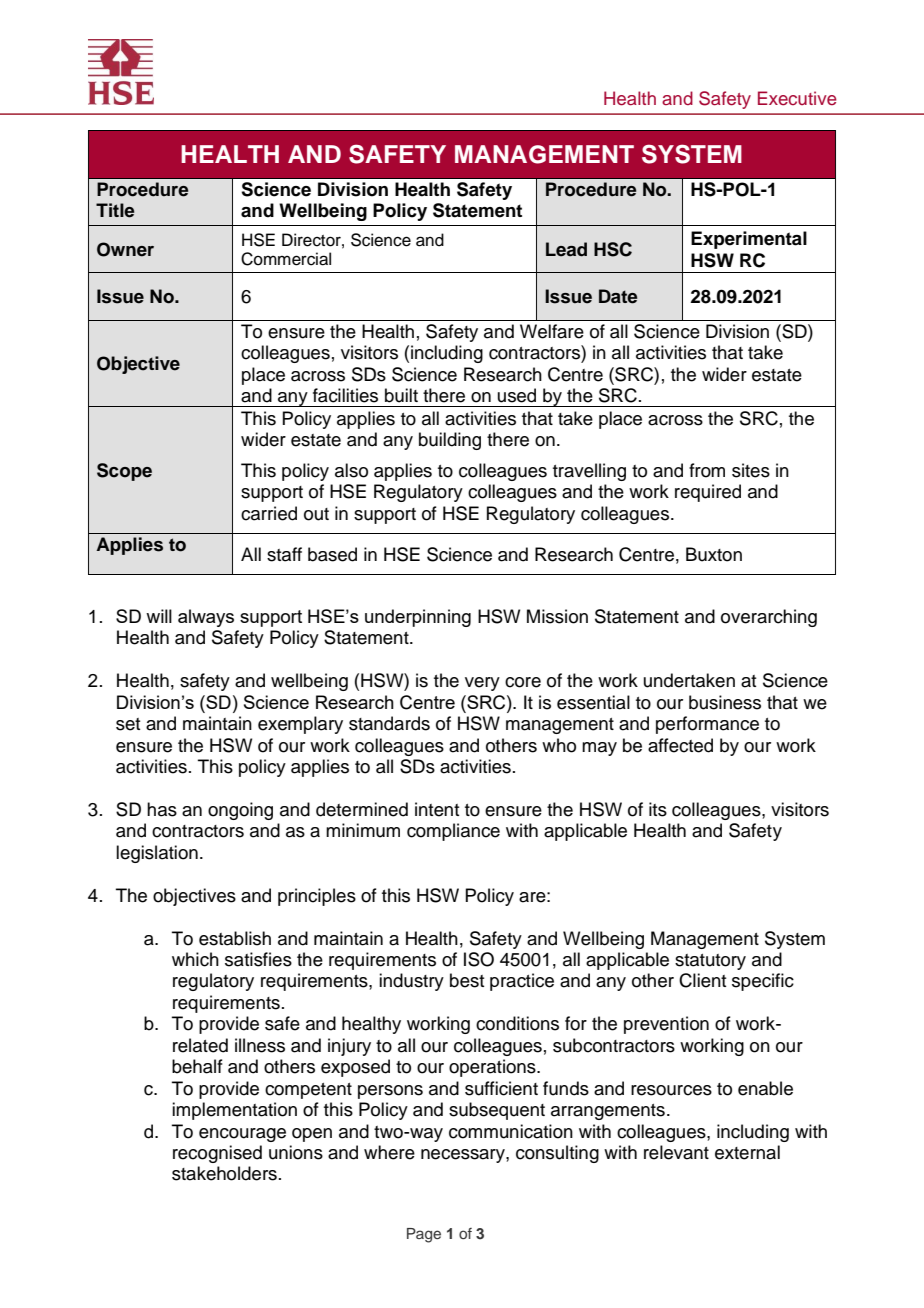 The image size is (924, 1308). I want to click on Lead, so click(566, 249).
